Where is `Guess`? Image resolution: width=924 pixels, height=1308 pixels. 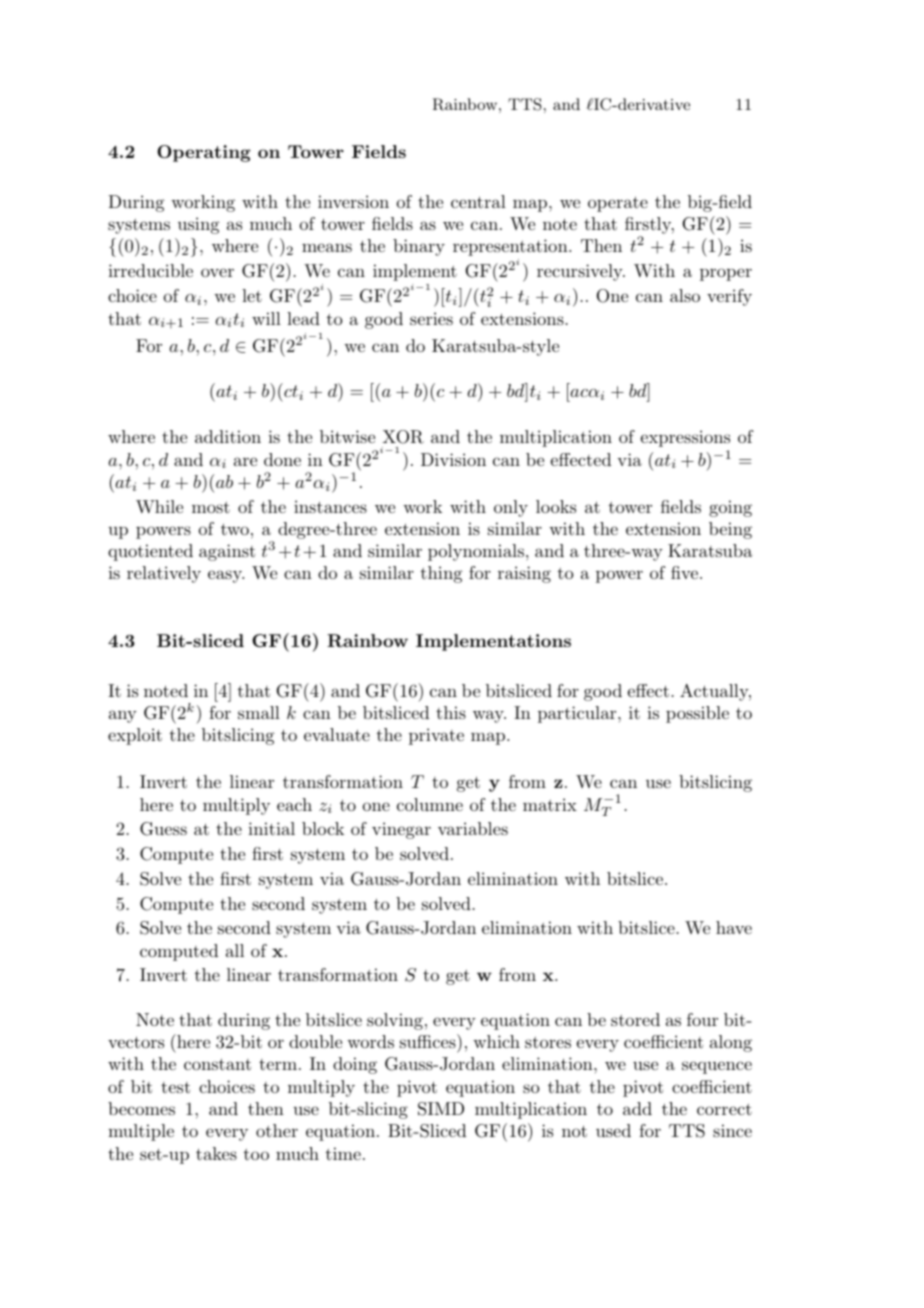
Guess is located at coordinates (163, 829).
